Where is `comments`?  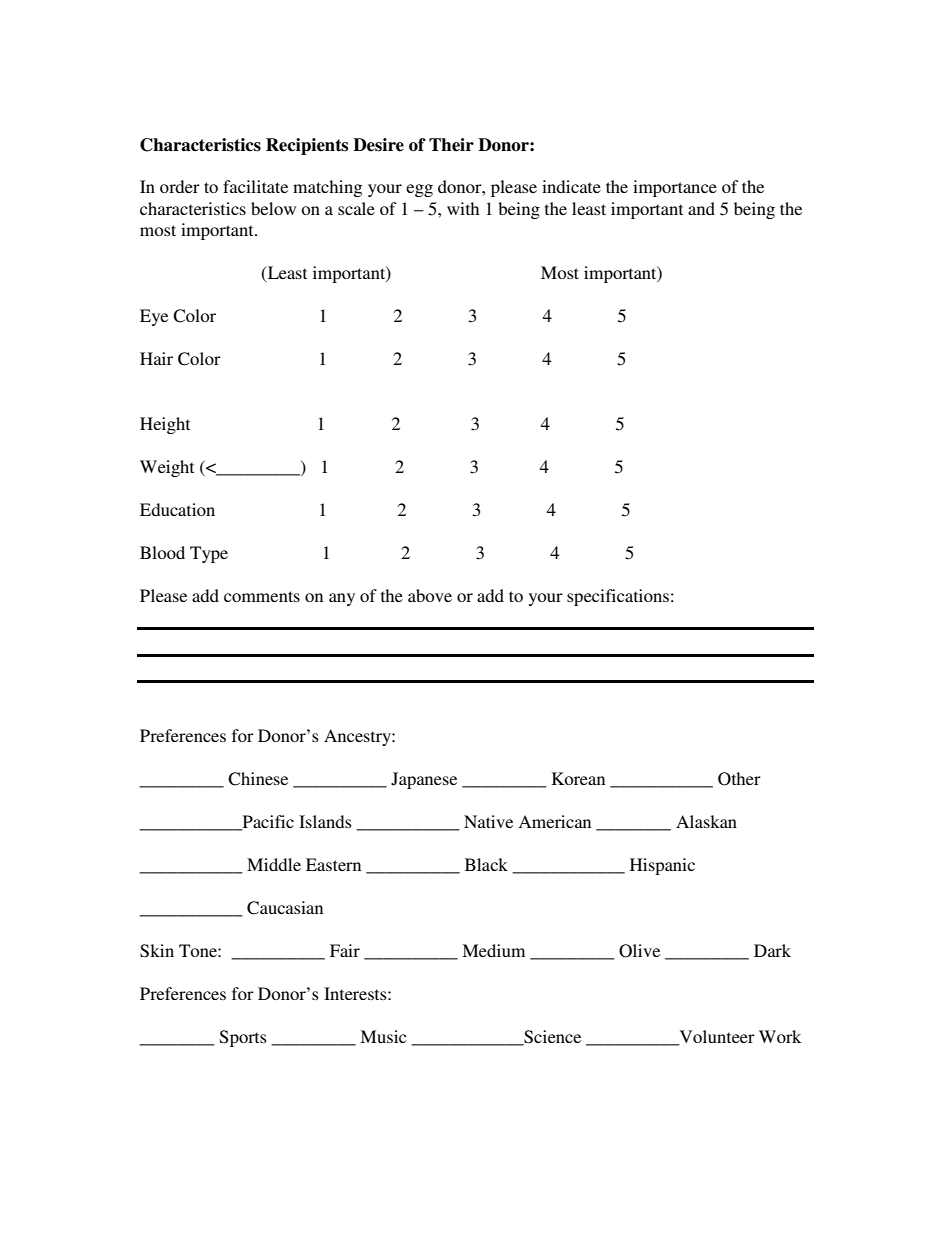
comments is located at coordinates (262, 596).
